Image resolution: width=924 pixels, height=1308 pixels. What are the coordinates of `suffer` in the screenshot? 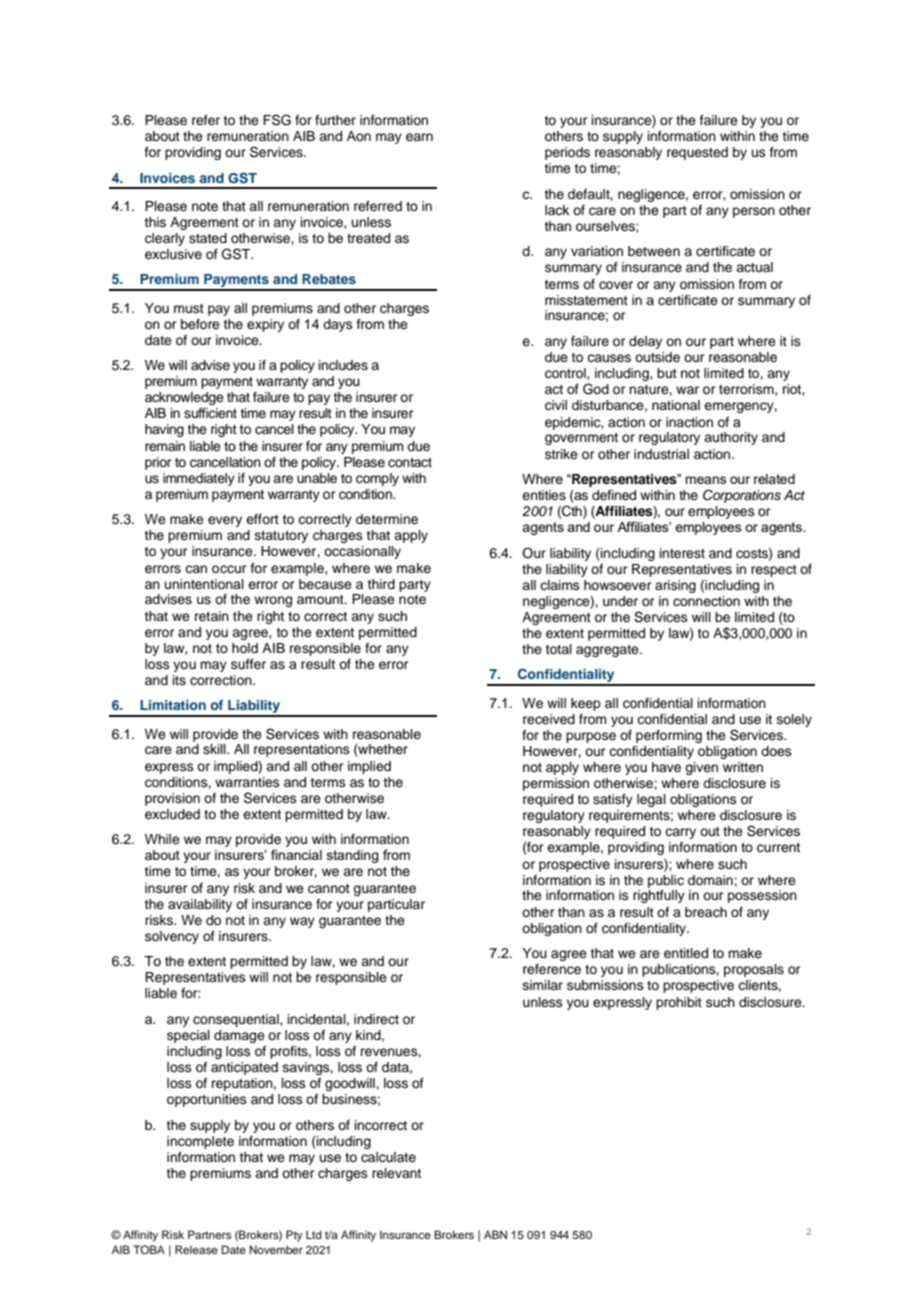 It's located at (248, 664).
